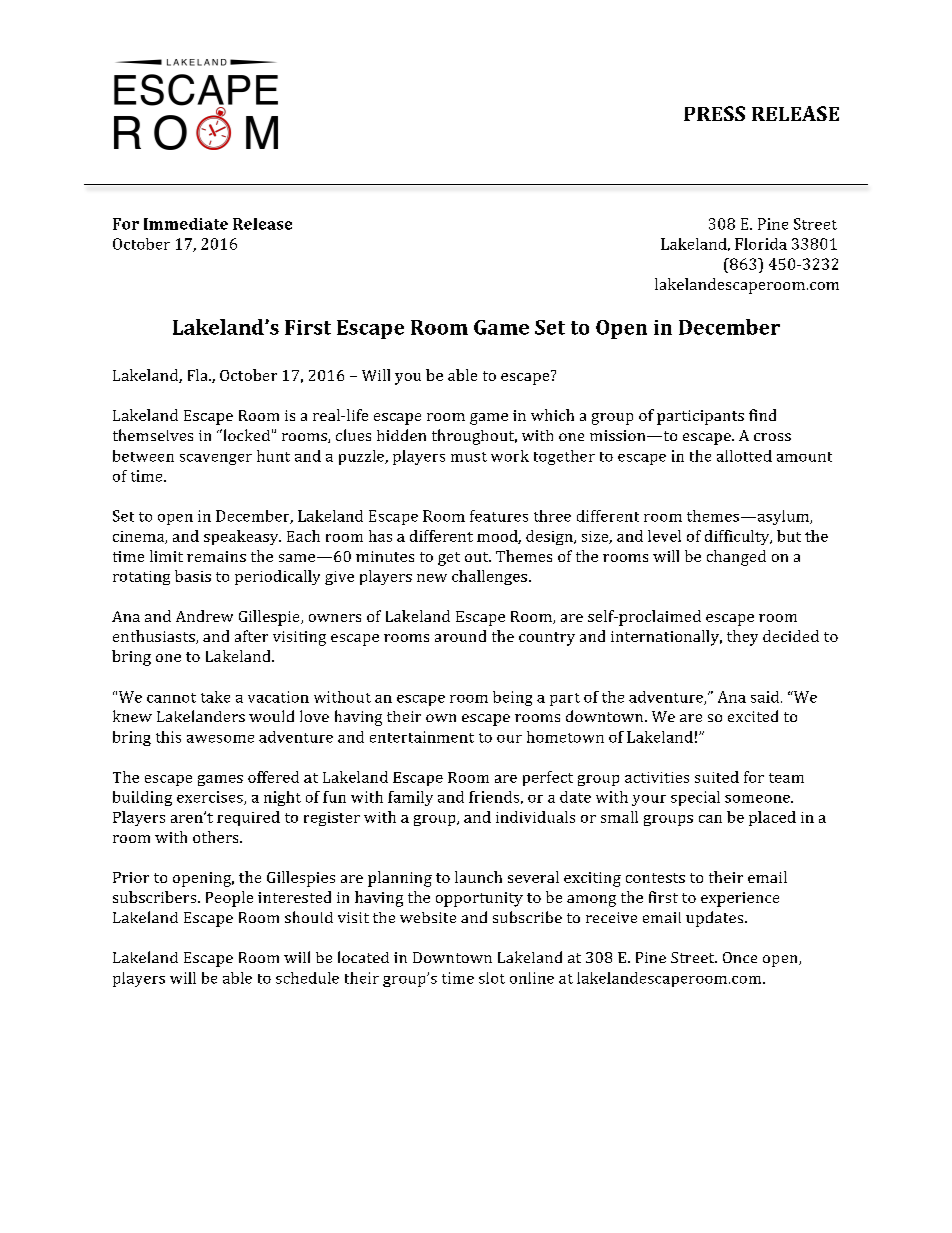  Describe the element at coordinates (714, 113) in the screenshot. I see `PRESS` at that location.
